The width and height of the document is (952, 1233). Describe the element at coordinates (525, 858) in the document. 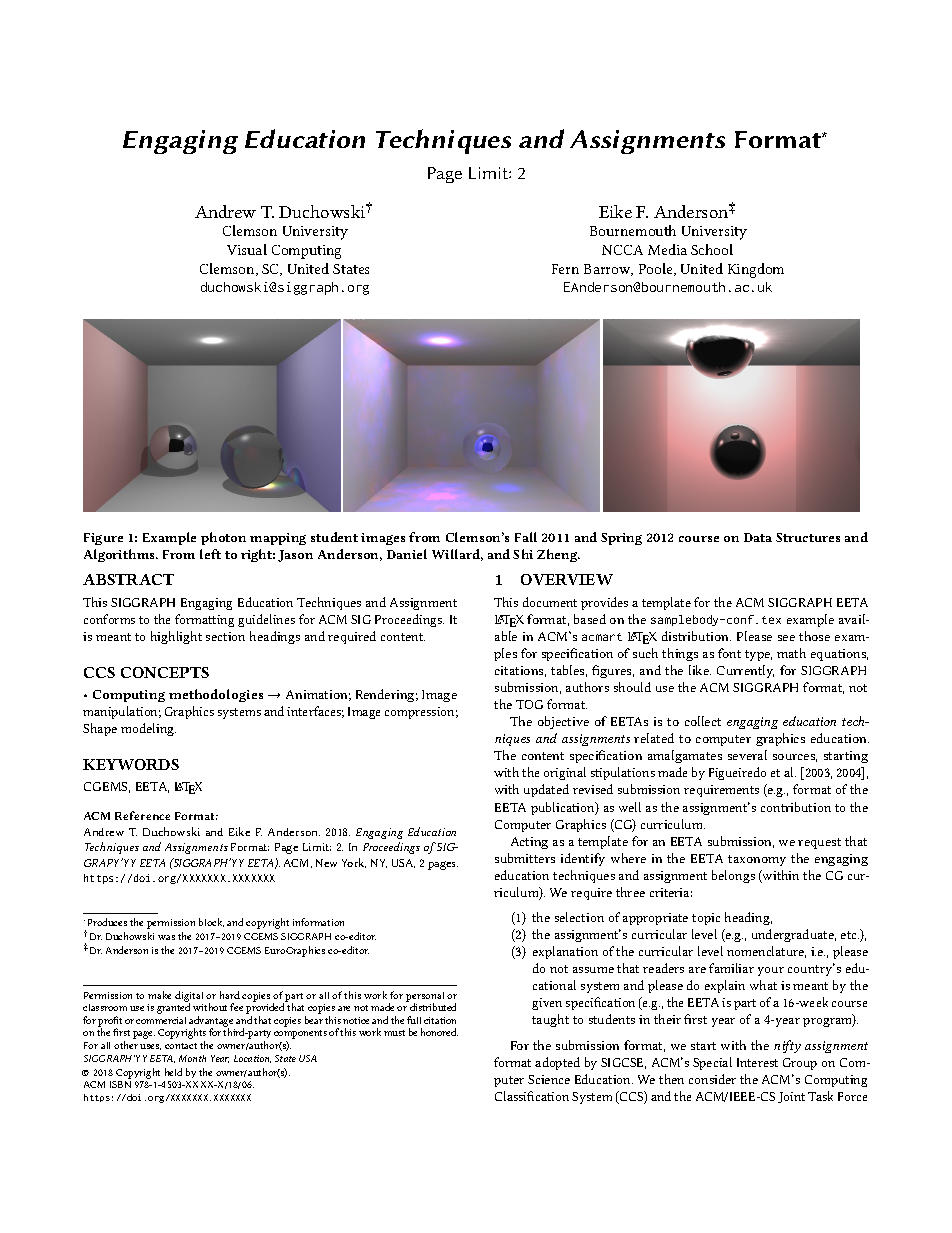

I see `submitters` at that location.
